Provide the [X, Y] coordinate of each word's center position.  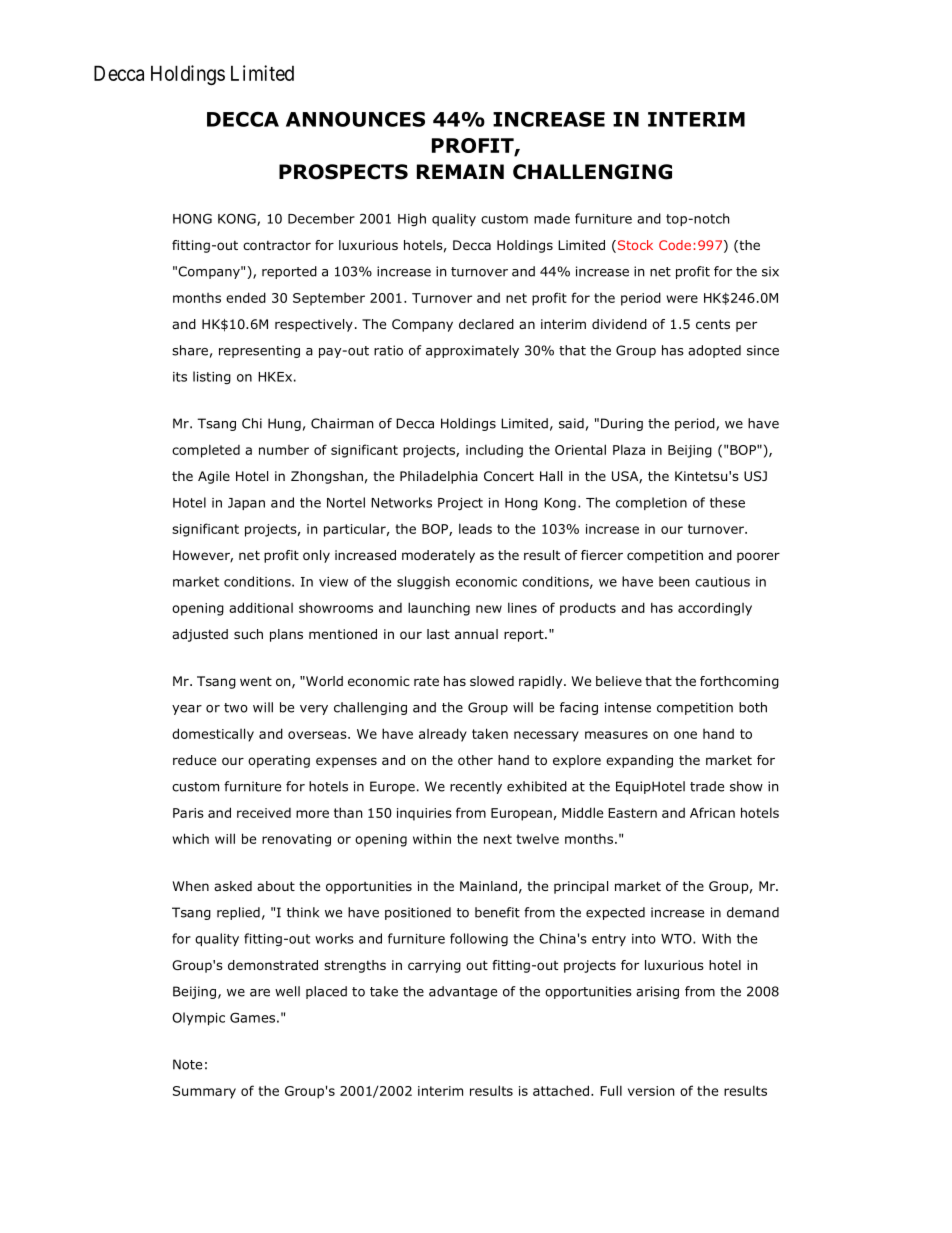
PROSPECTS [343, 172]
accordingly [715, 609]
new [489, 609]
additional [261, 607]
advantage [463, 992]
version [651, 1091]
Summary [204, 1092]
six [770, 271]
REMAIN [460, 171]
